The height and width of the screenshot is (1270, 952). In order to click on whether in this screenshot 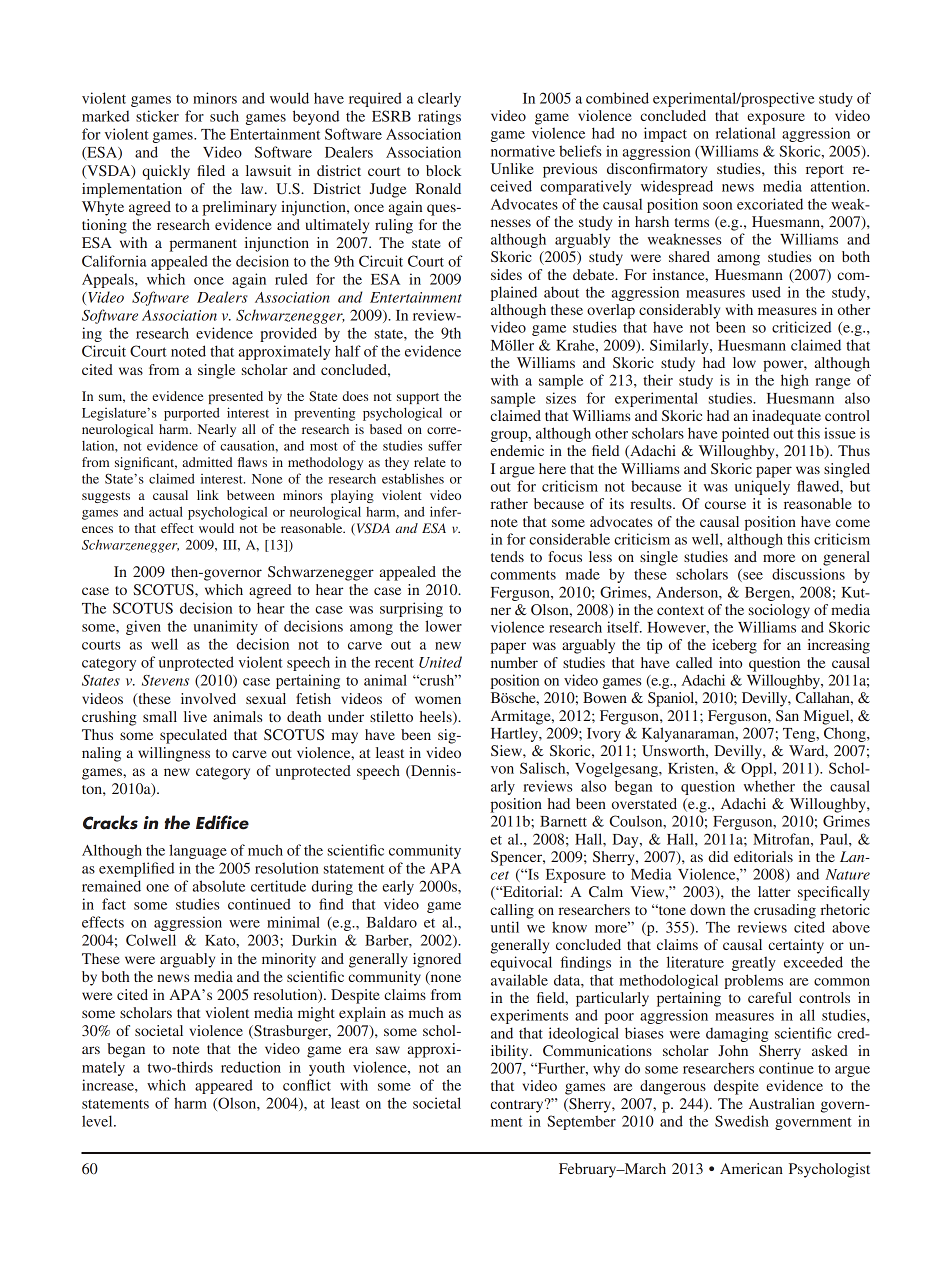, I will do `click(769, 786)`.
